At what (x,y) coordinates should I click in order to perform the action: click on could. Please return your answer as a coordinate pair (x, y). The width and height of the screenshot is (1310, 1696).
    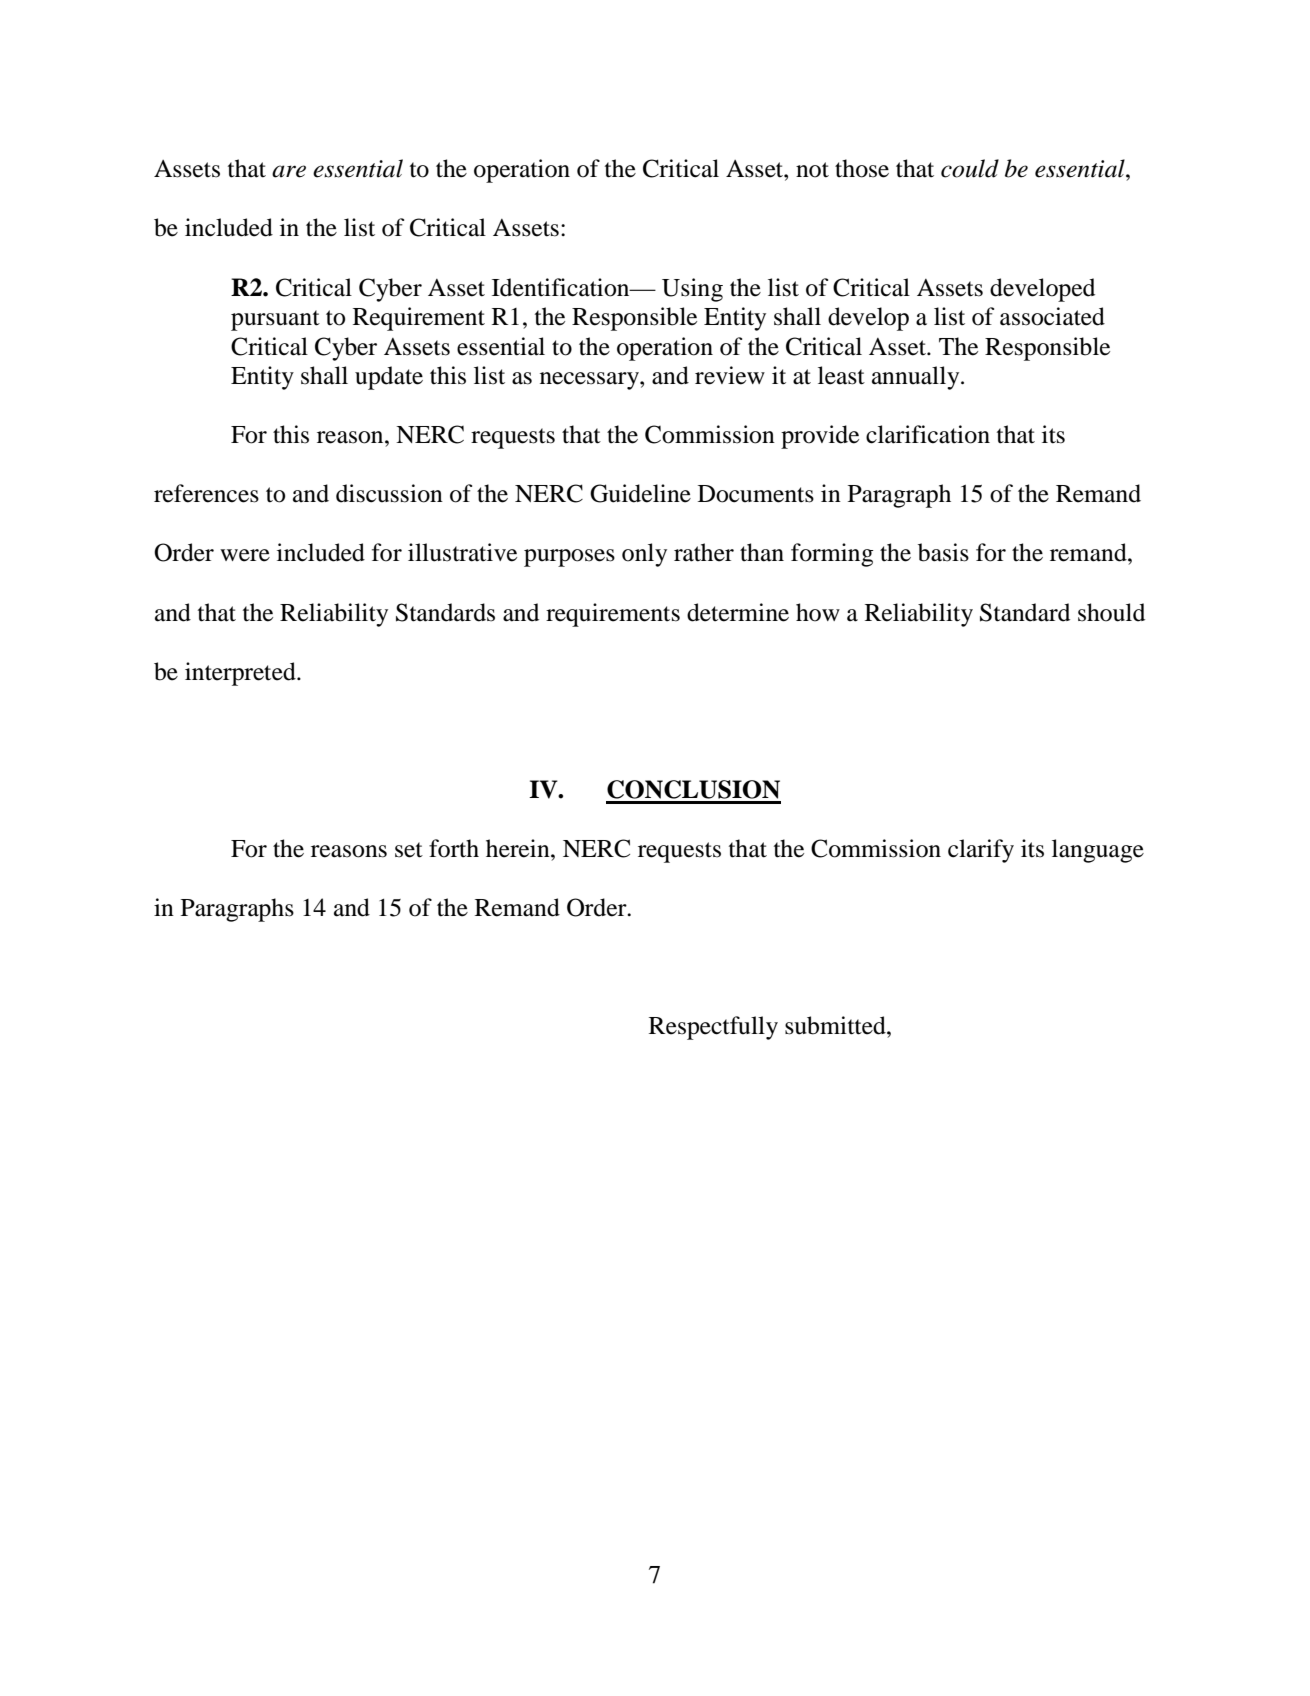
    Looking at the image, I should click on (970, 168).
